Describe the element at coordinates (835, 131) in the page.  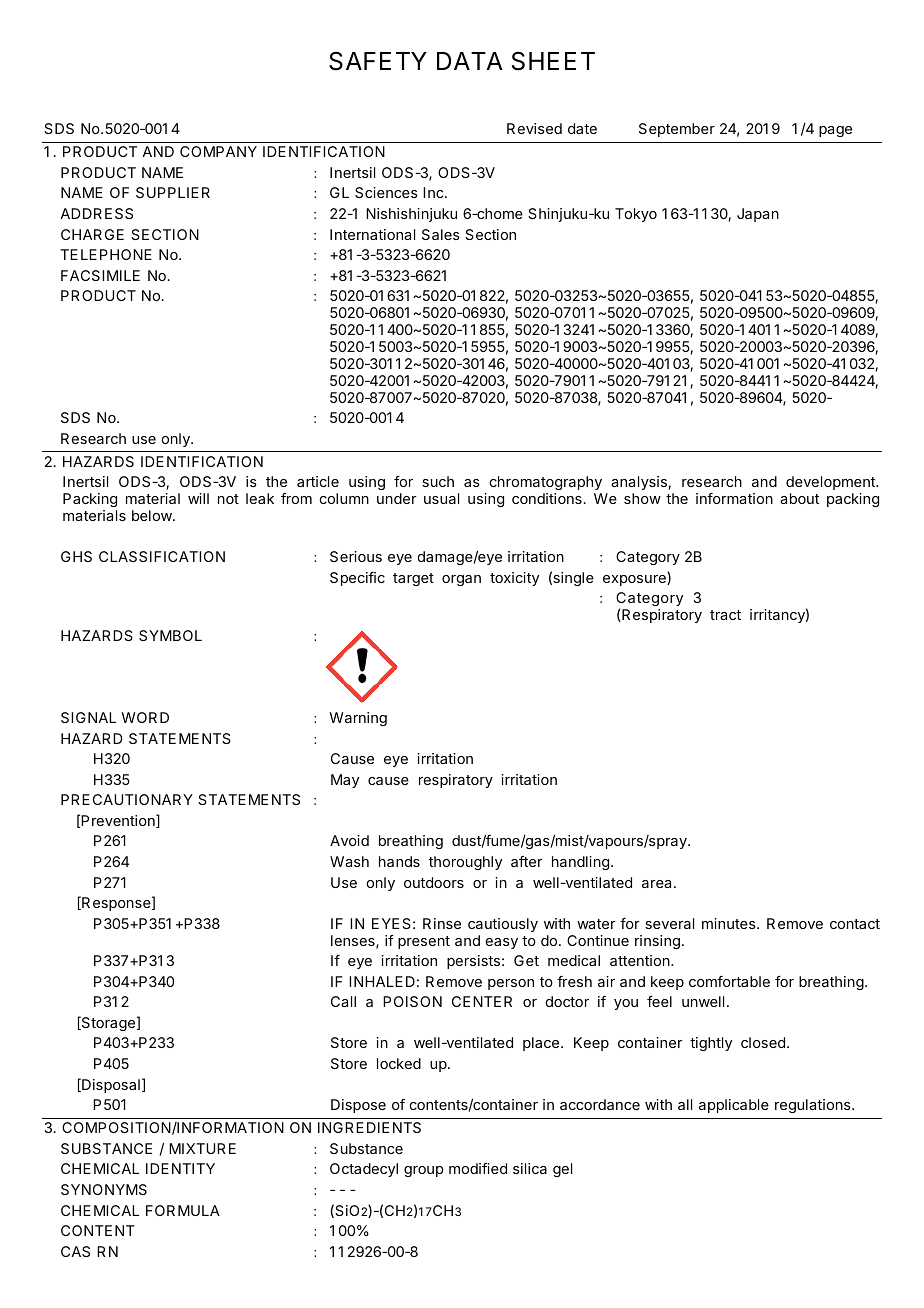
I see `page` at that location.
